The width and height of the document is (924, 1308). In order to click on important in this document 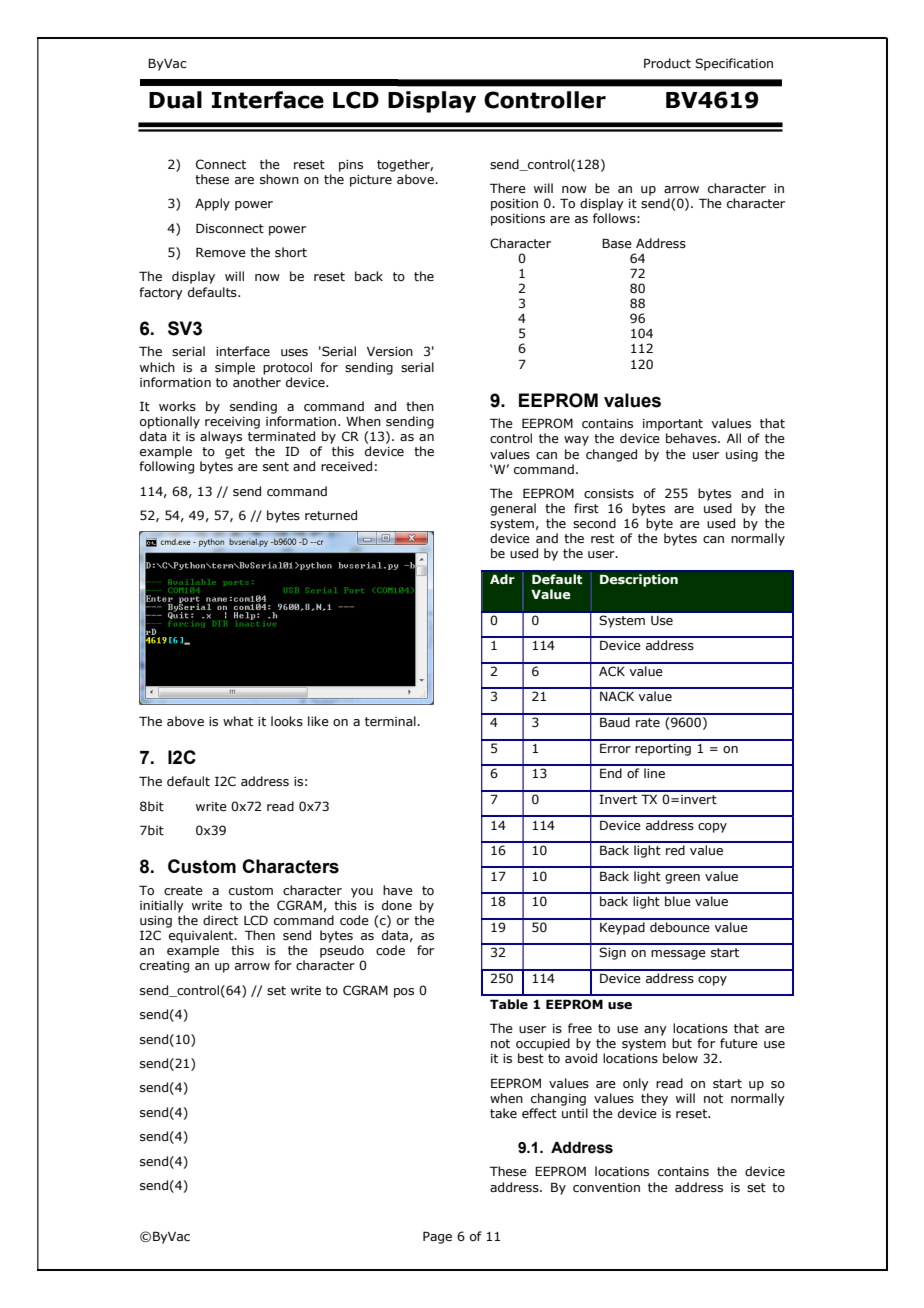, I will do `click(673, 425)`.
